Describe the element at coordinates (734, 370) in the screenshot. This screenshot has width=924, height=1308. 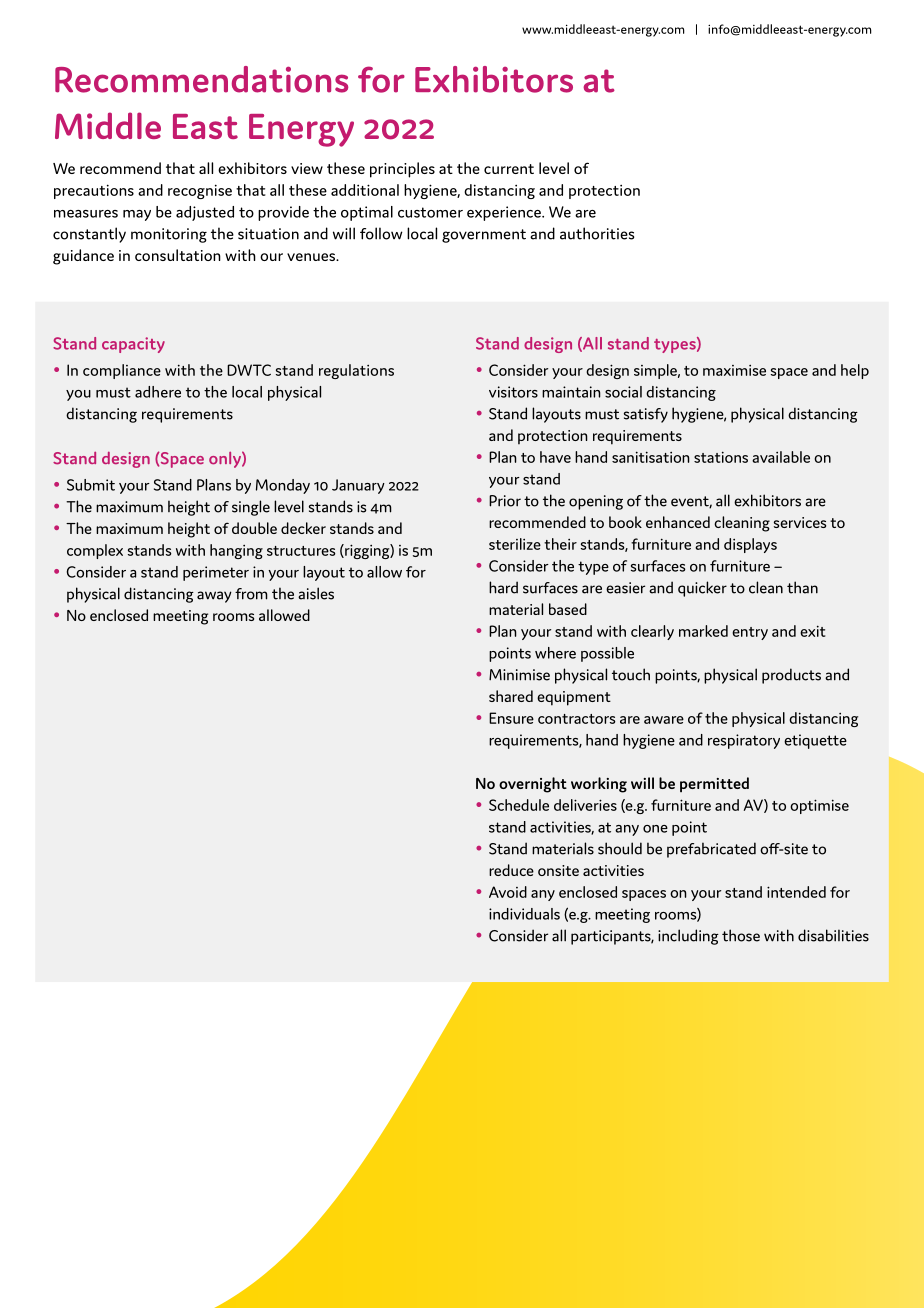
I see `maximise` at that location.
